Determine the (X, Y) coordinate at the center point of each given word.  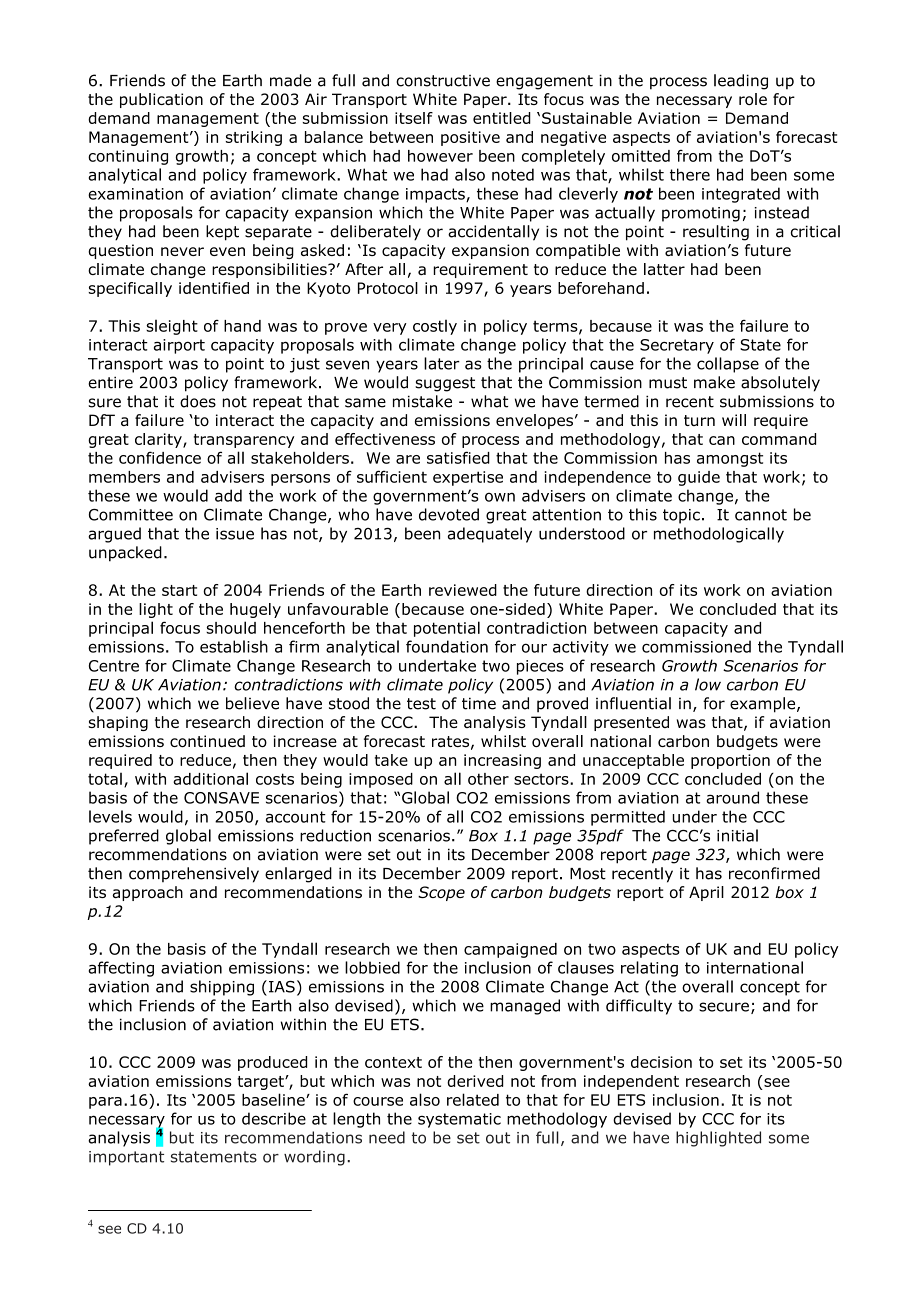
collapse (728, 365)
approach (147, 893)
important (126, 1158)
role (753, 99)
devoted (449, 514)
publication (161, 100)
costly (435, 327)
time (479, 703)
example (764, 705)
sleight (172, 327)
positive (470, 138)
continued (207, 741)
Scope (441, 893)
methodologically (719, 535)
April (706, 893)
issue (235, 534)
